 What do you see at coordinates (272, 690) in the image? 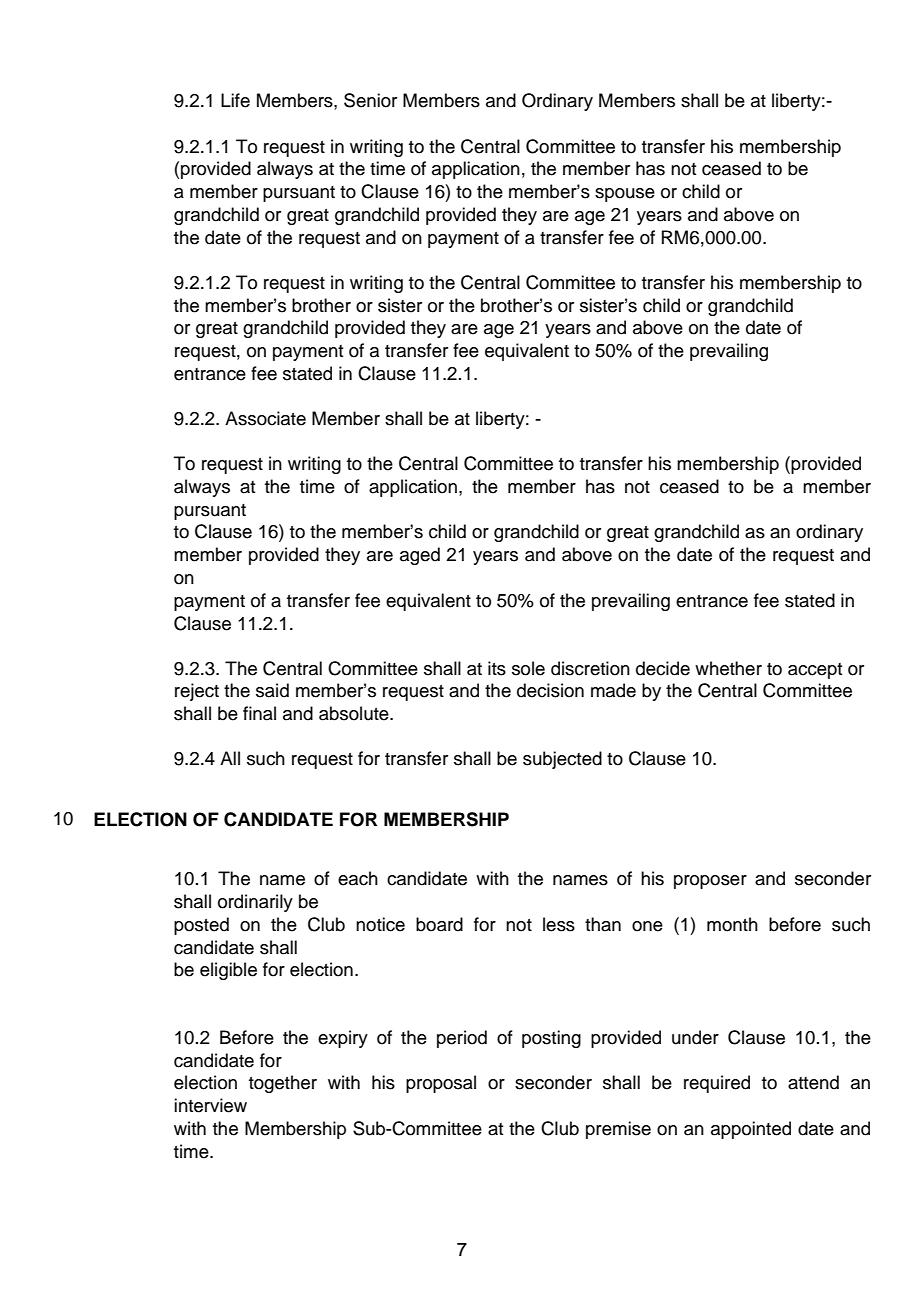
I see `said` at bounding box center [272, 690].
